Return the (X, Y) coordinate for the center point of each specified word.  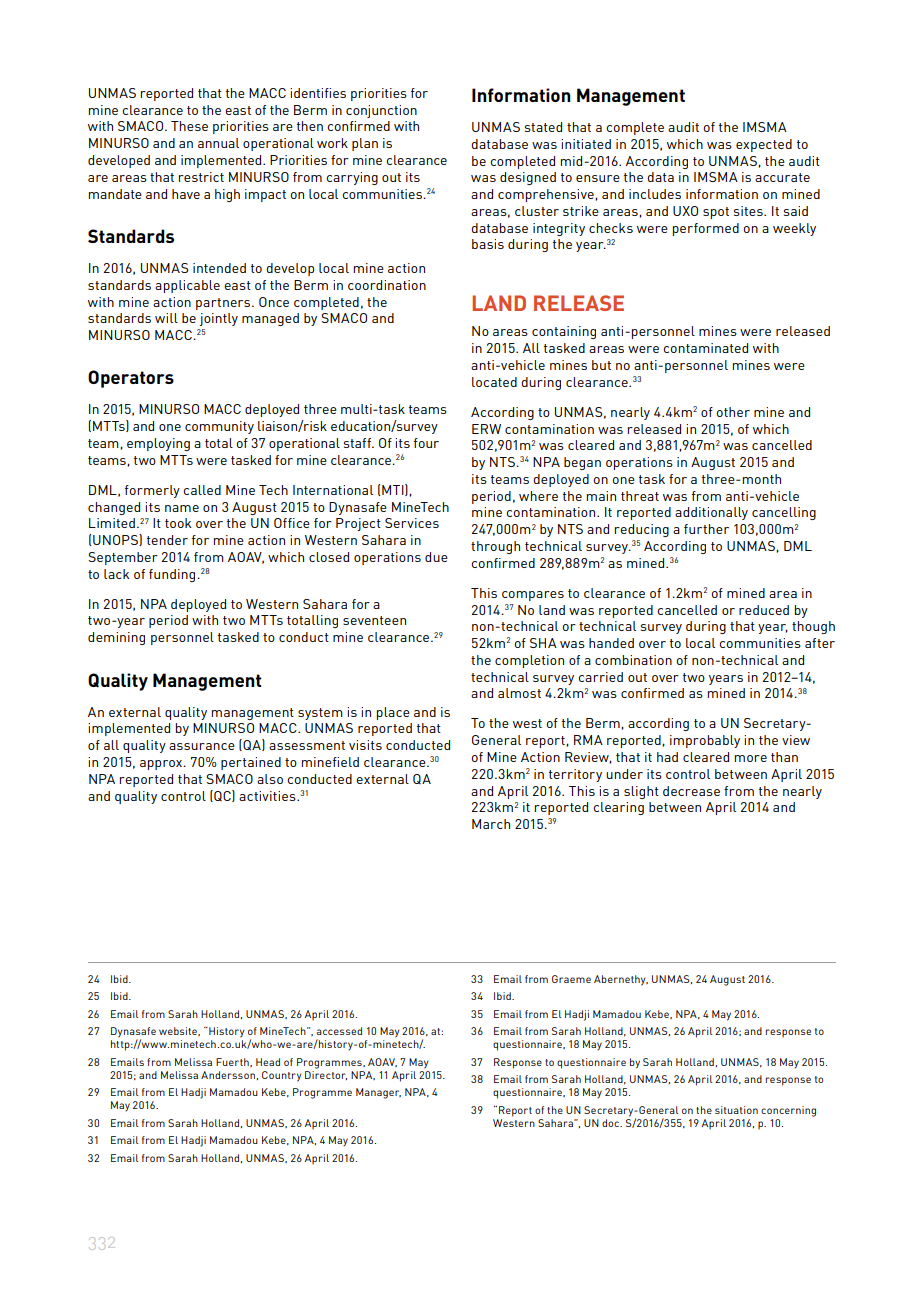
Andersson (228, 1075)
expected (764, 145)
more (751, 758)
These (189, 126)
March (491, 824)
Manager (378, 1093)
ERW (486, 429)
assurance (202, 746)
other (733, 412)
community (219, 427)
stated (543, 127)
